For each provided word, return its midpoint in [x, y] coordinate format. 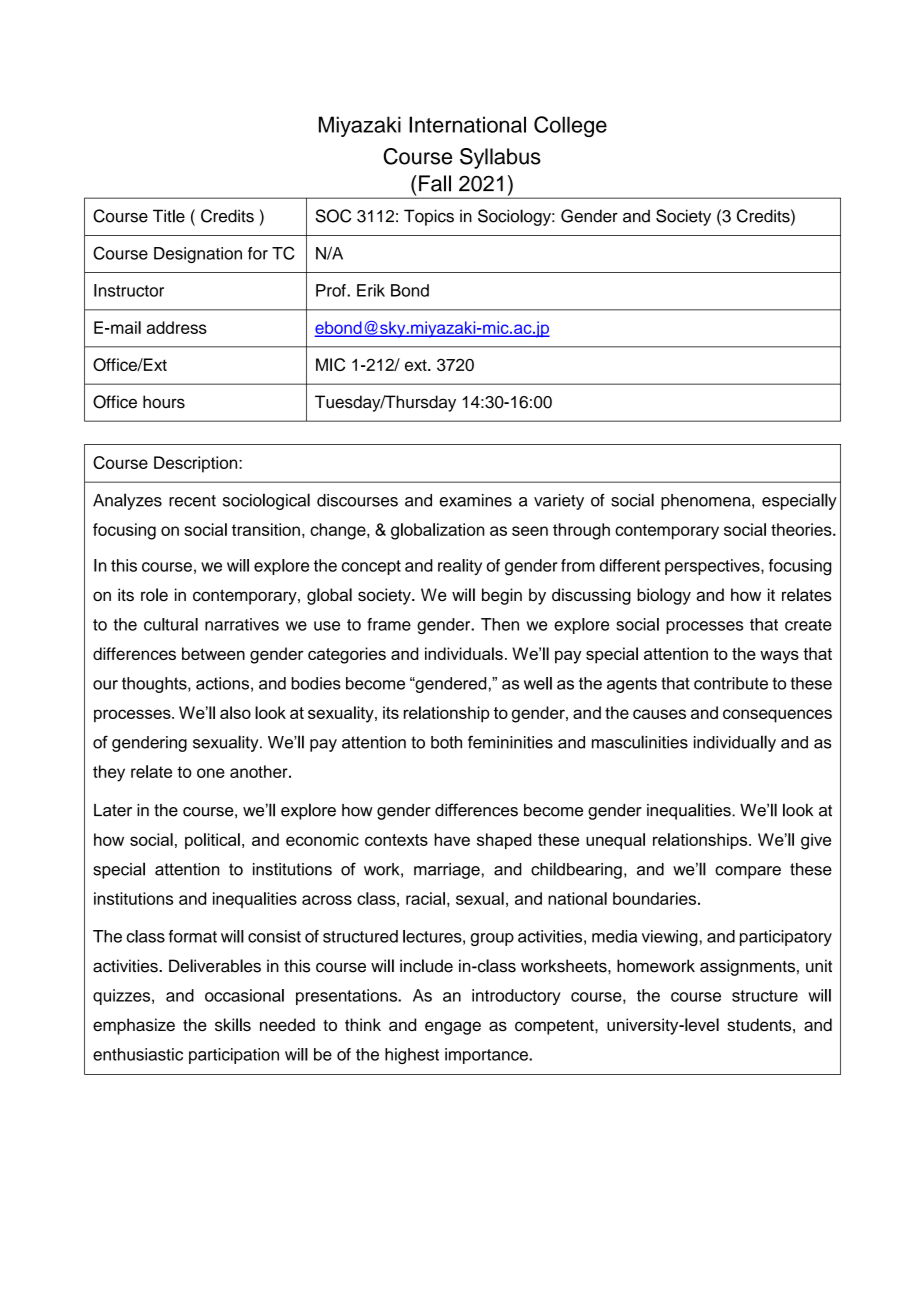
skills [233, 1024]
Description [197, 464]
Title [169, 216]
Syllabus [500, 158]
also [235, 712]
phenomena [707, 502]
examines [476, 500]
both [446, 742]
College [570, 126]
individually [735, 743]
